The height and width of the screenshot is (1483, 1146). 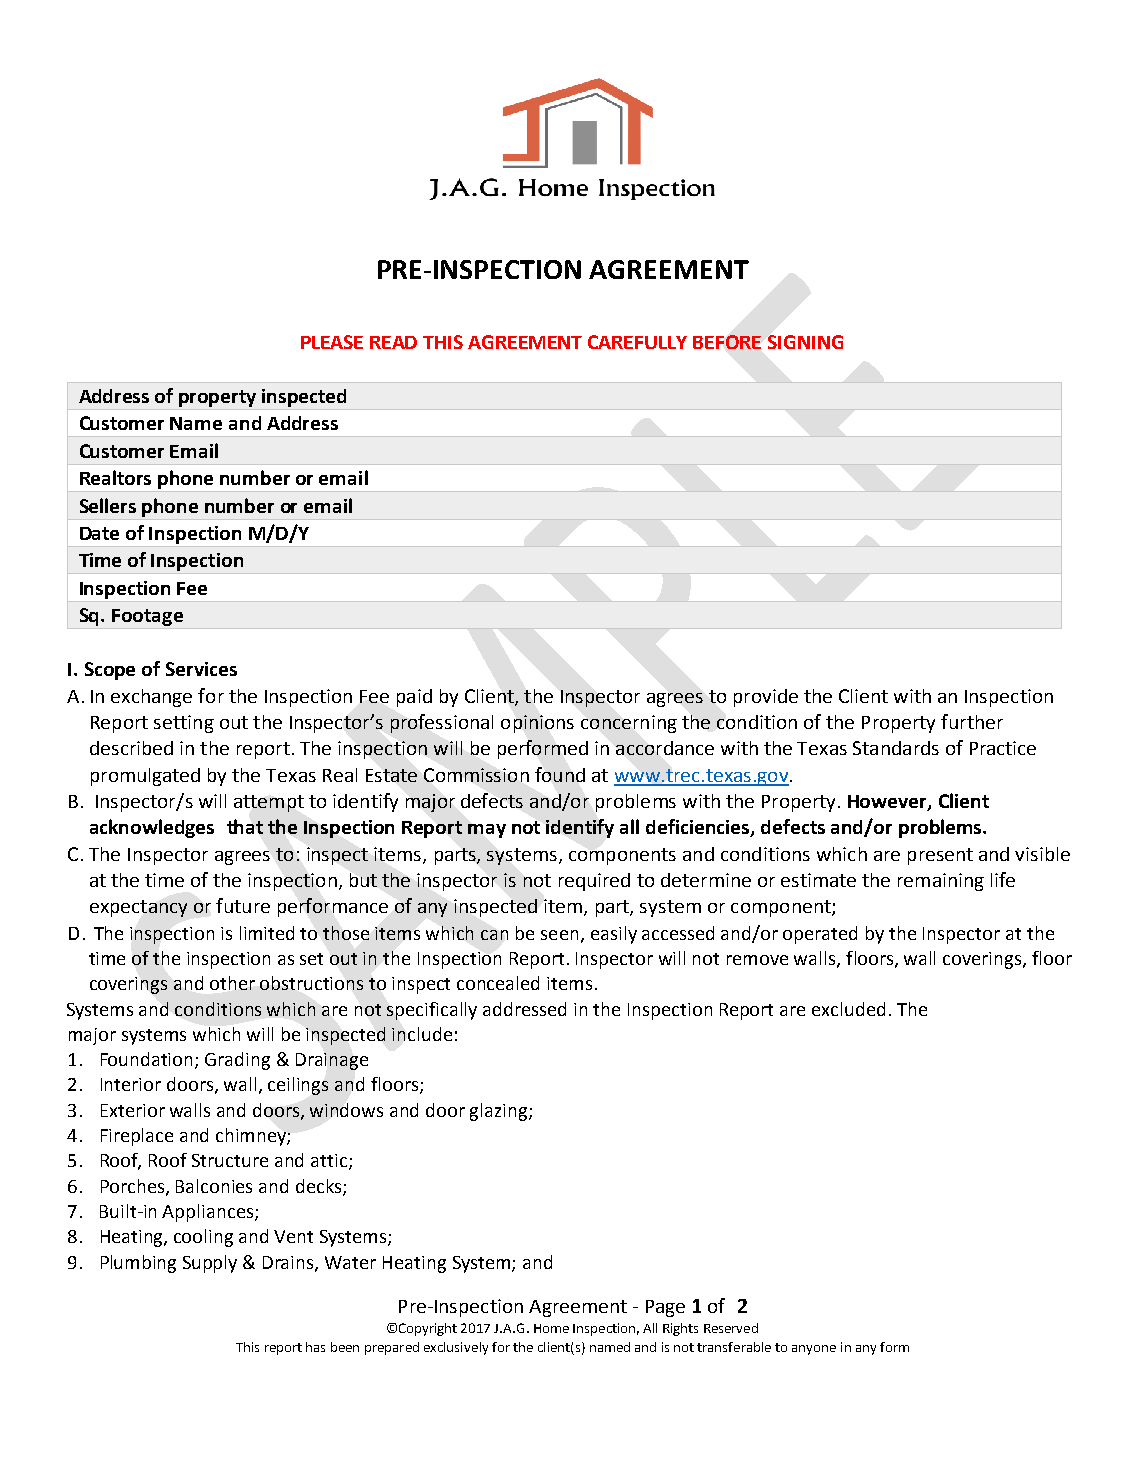 What do you see at coordinates (332, 342) in the screenshot?
I see `PLEASE` at bounding box center [332, 342].
